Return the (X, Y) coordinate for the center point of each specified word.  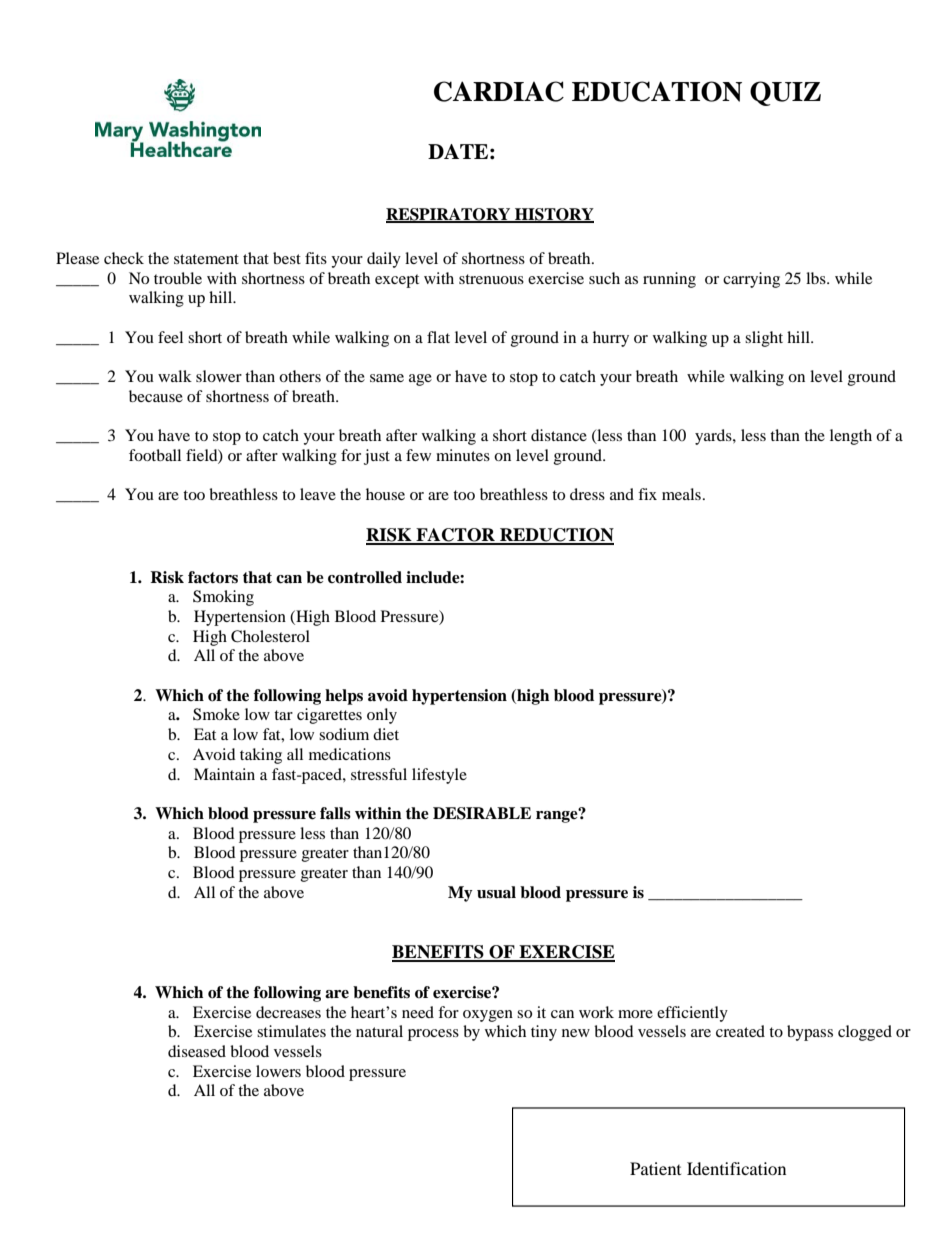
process (433, 1035)
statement (206, 259)
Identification (736, 1168)
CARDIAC (499, 91)
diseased (197, 1051)
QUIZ (785, 93)
